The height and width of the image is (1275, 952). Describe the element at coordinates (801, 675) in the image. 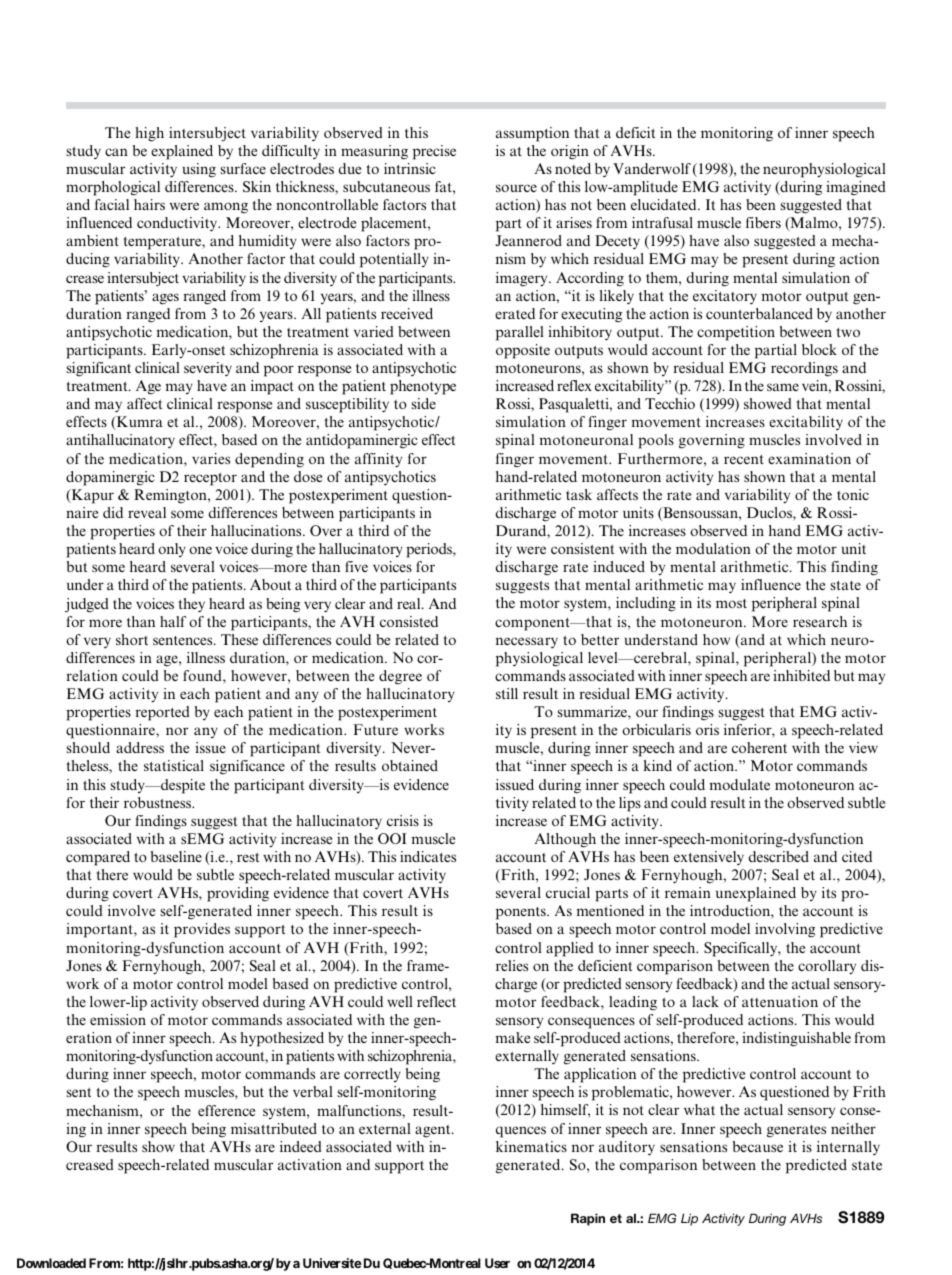

I see `inhibited` at that location.
